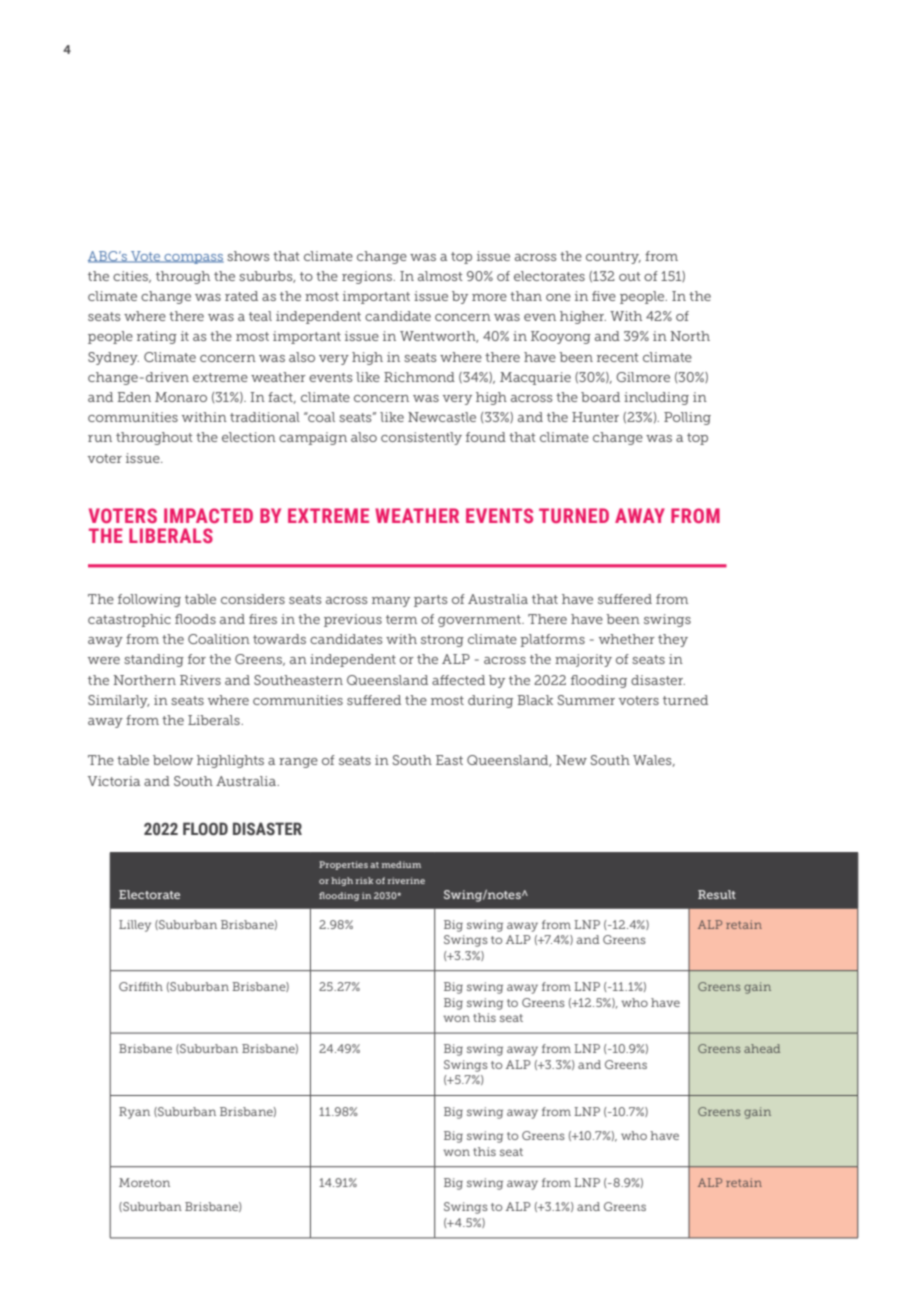 The width and height of the screenshot is (924, 1308). Describe the element at coordinates (458, 680) in the screenshot. I see `affected` at that location.
